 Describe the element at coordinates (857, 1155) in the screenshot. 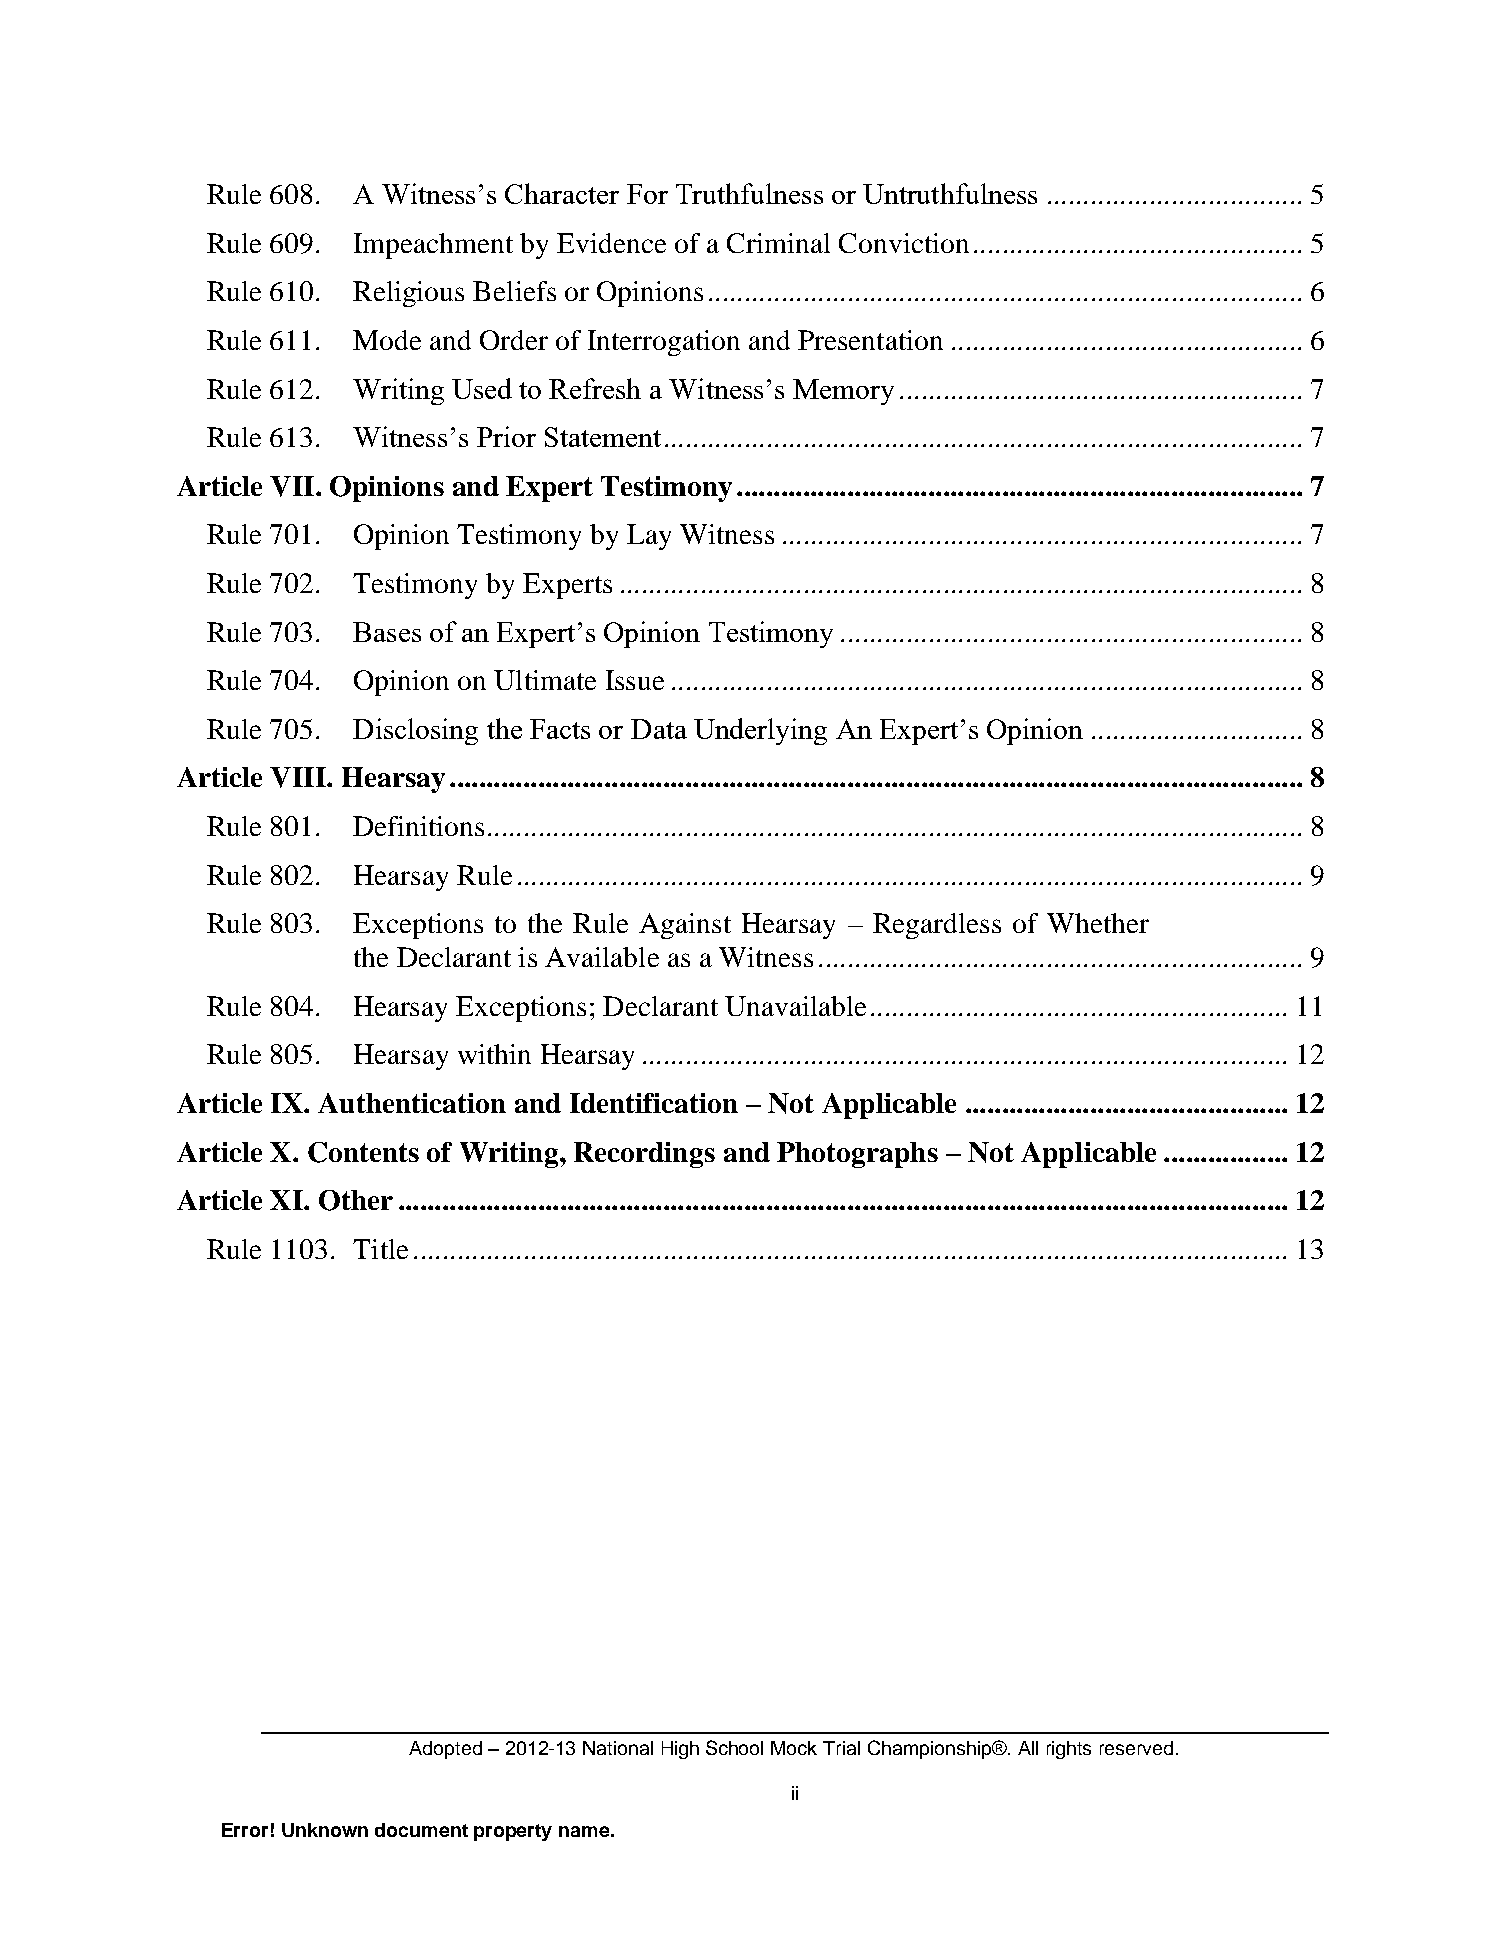

I see `Photographs` at that location.
